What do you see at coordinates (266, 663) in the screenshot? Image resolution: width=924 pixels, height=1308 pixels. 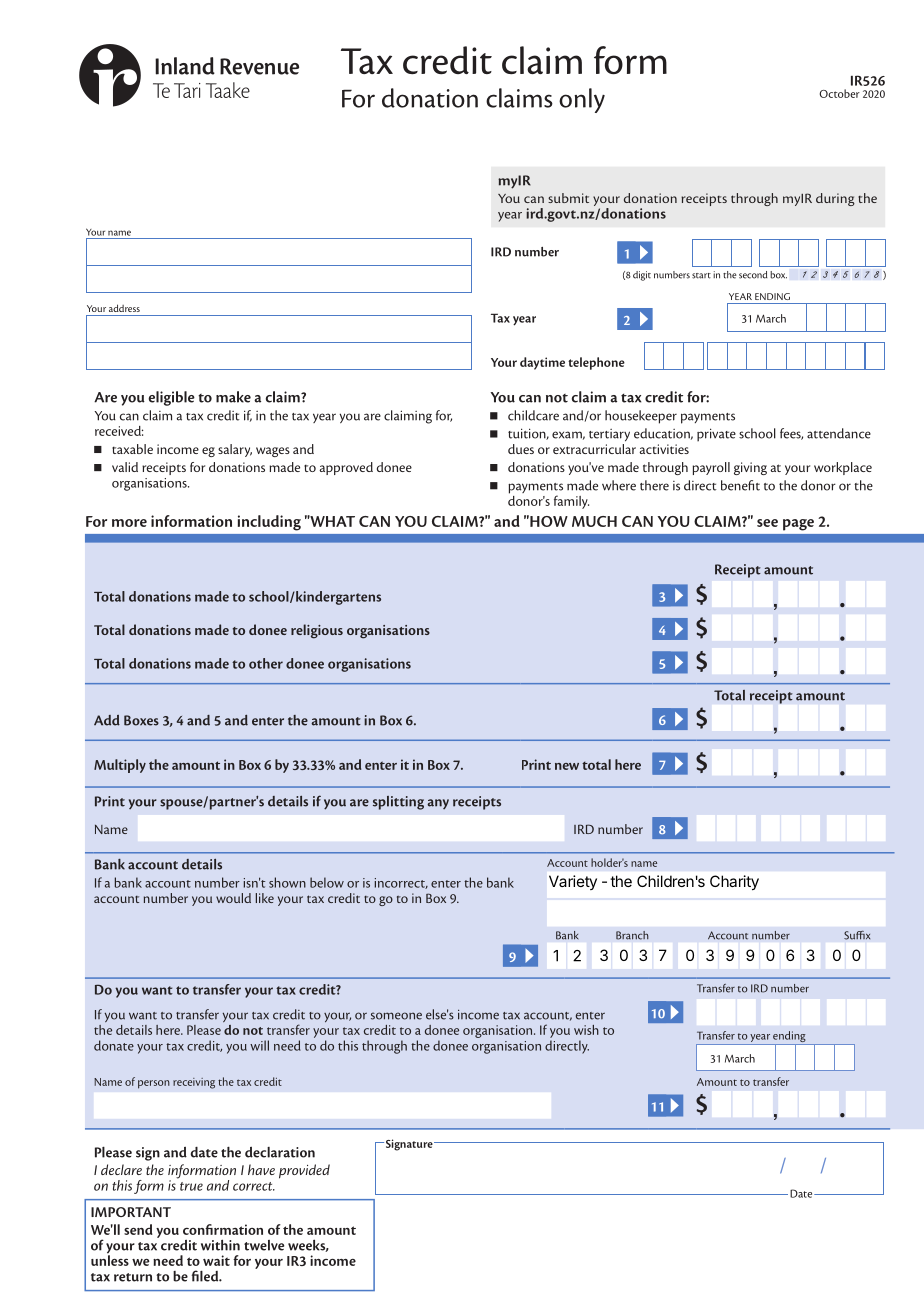 I see `other` at bounding box center [266, 663].
